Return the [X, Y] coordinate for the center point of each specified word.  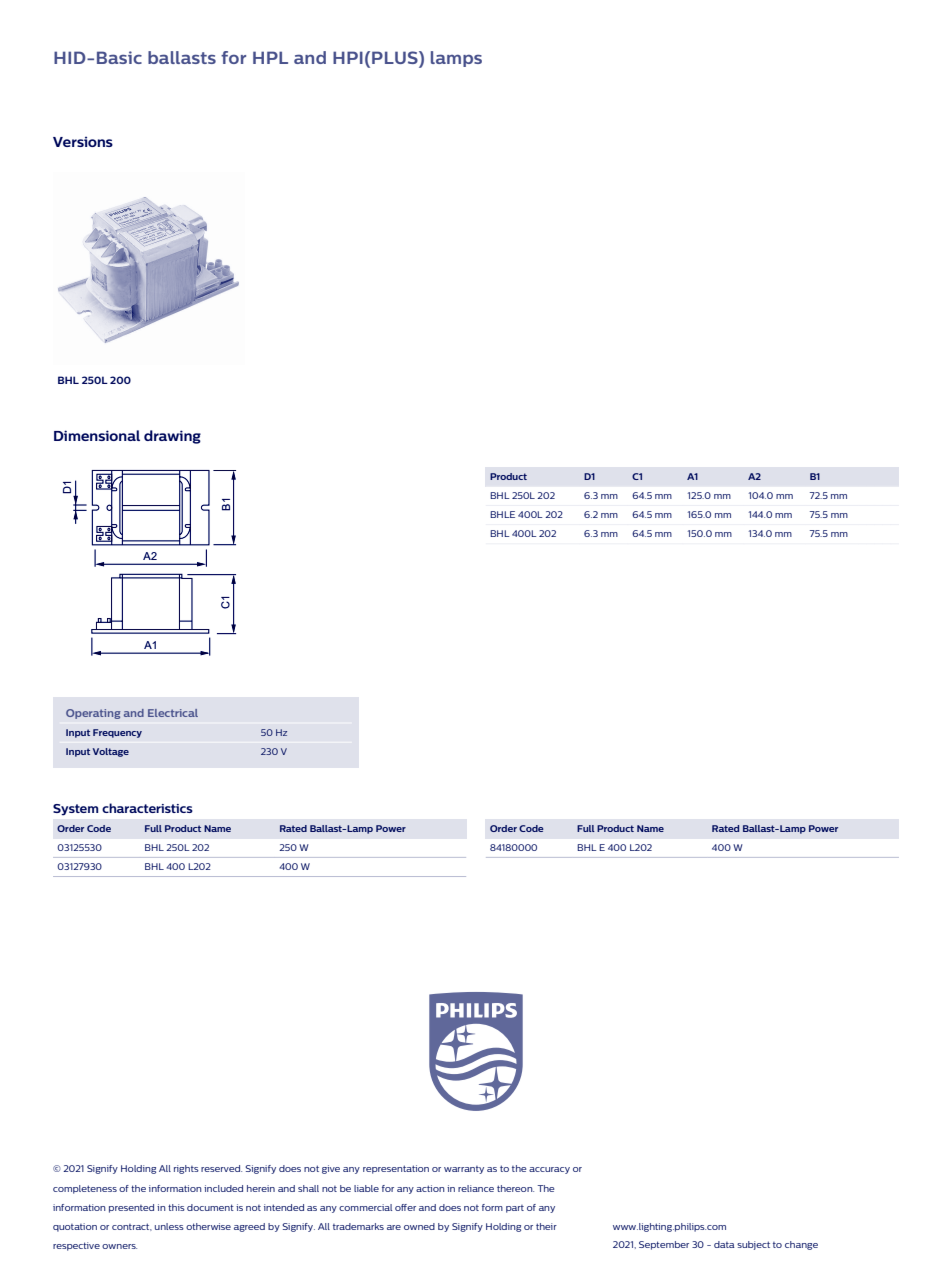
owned [419, 1226]
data [724, 1244]
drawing [172, 437]
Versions [83, 142]
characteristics [147, 808]
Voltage [111, 752]
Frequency [117, 733]
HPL [270, 57]
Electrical [173, 713]
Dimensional [97, 435]
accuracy [549, 1170]
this [176, 1207]
